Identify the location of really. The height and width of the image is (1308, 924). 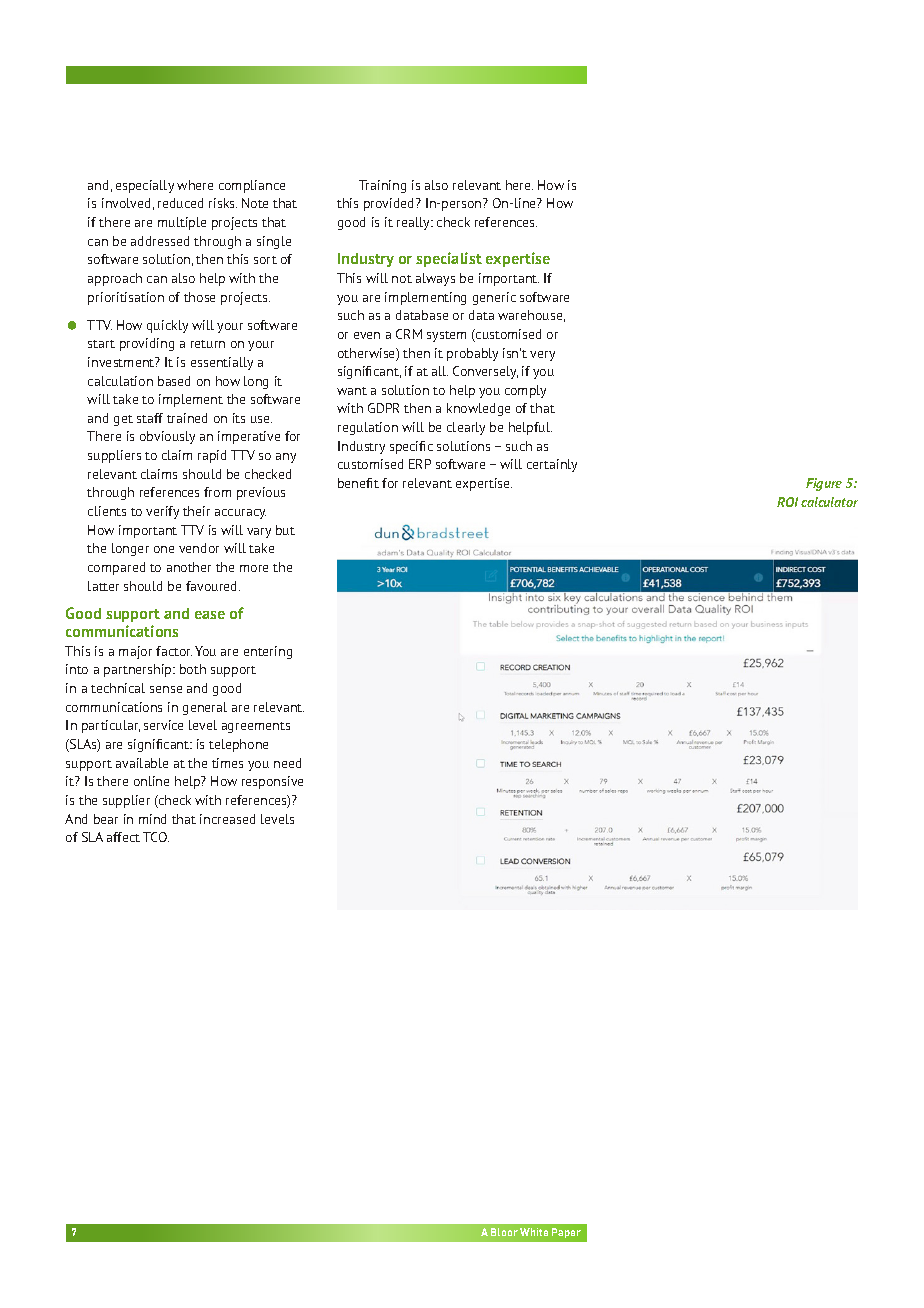
(414, 223).
